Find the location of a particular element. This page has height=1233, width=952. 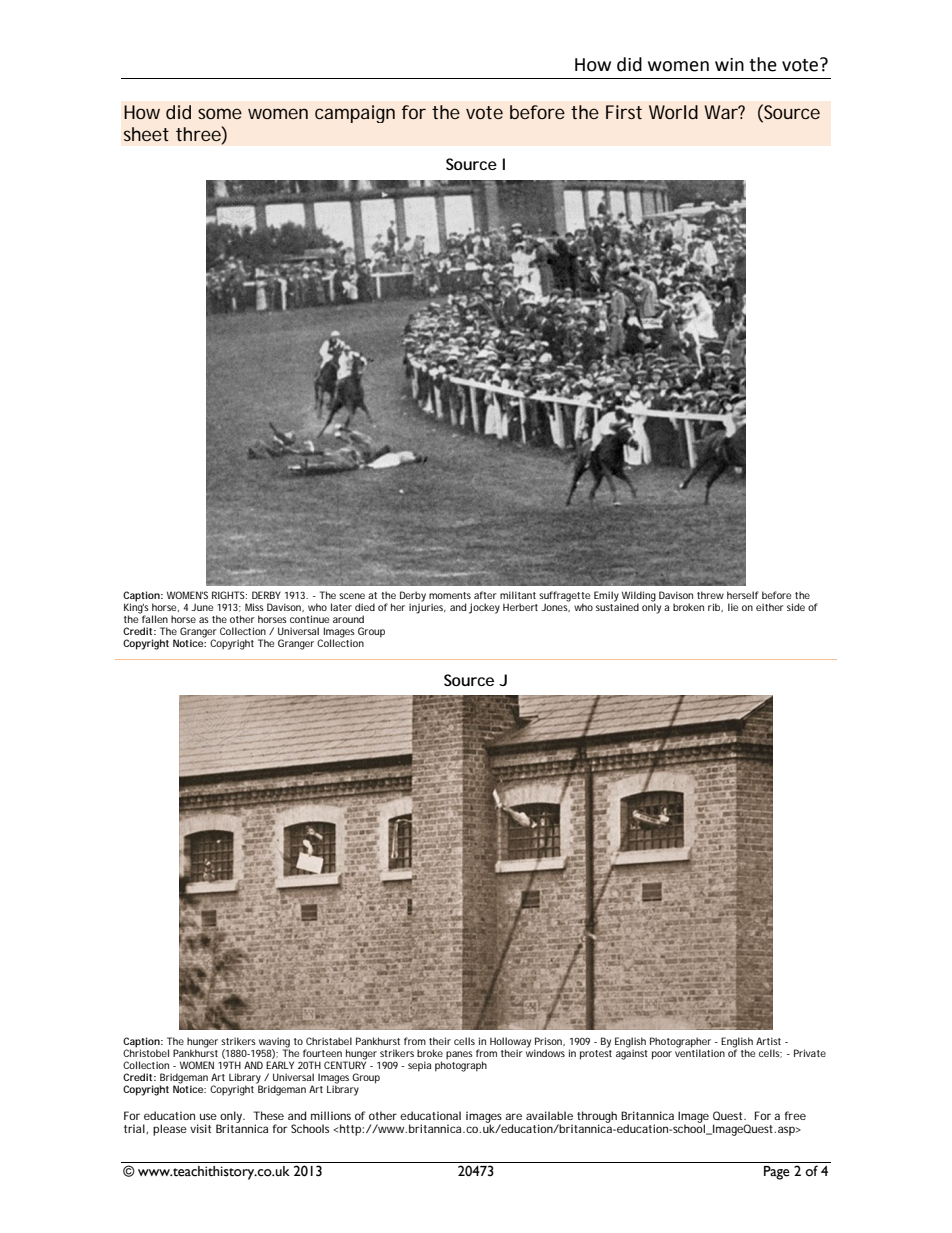

RIGHTS is located at coordinates (229, 595).
